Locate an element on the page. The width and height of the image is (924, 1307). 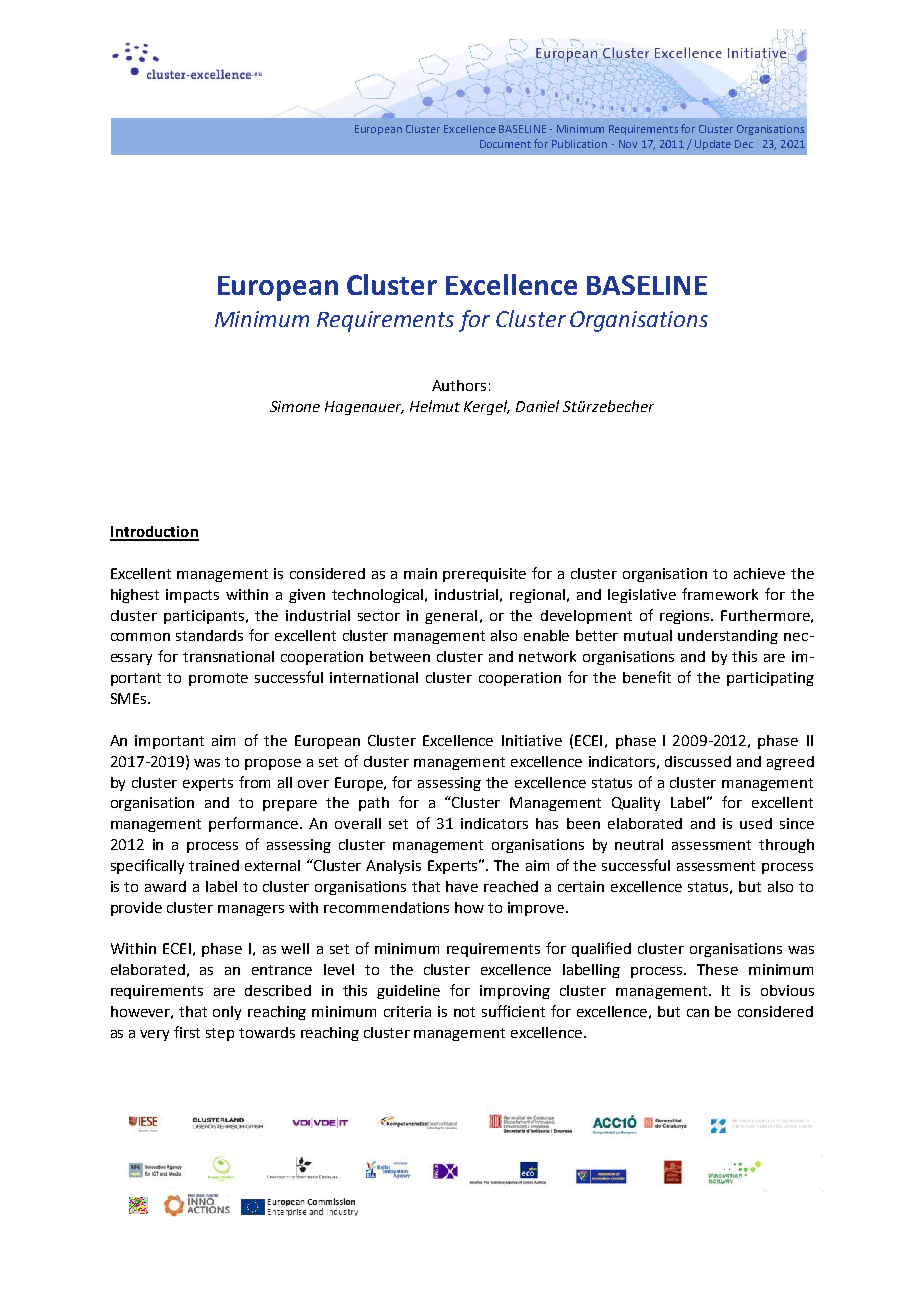
Update is located at coordinates (713, 145).
